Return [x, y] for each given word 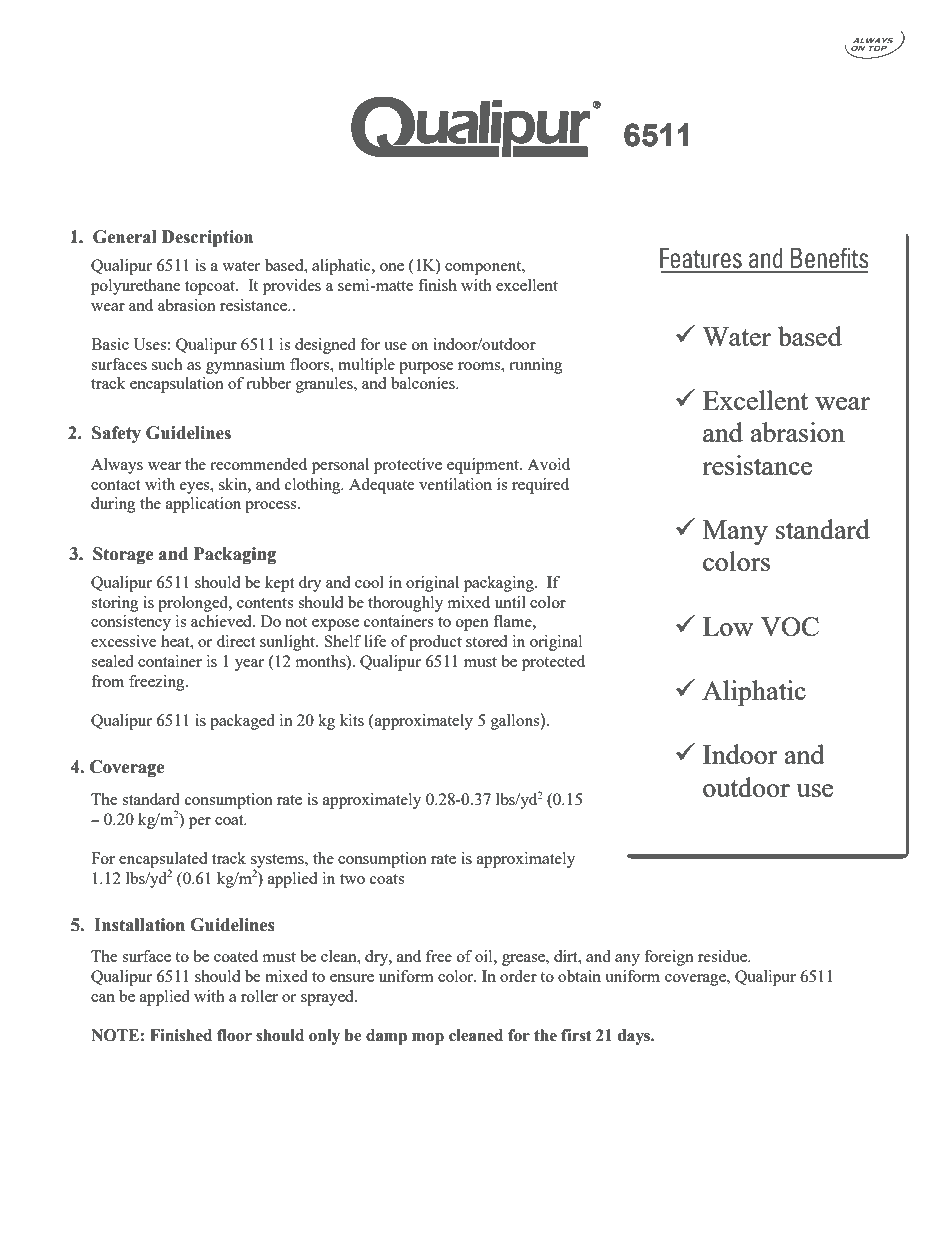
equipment [484, 466]
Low [728, 626]
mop [428, 1039]
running [536, 366]
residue [723, 956]
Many [735, 532]
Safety [116, 434]
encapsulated [163, 861]
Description [207, 238]
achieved [222, 621]
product [435, 643]
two [352, 879]
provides [292, 287]
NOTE [116, 1035]
